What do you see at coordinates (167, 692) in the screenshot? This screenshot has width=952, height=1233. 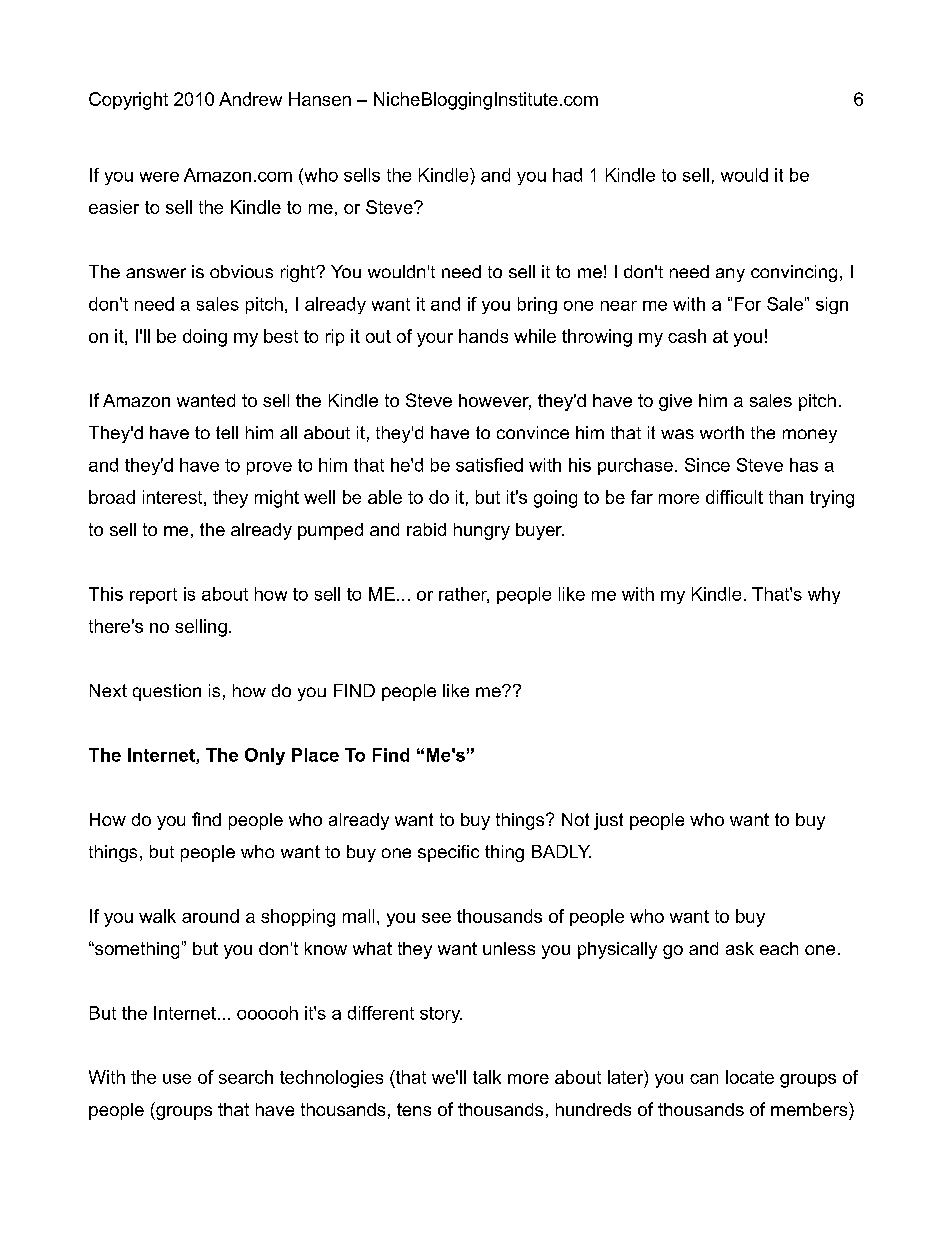 I see `question` at bounding box center [167, 692].
